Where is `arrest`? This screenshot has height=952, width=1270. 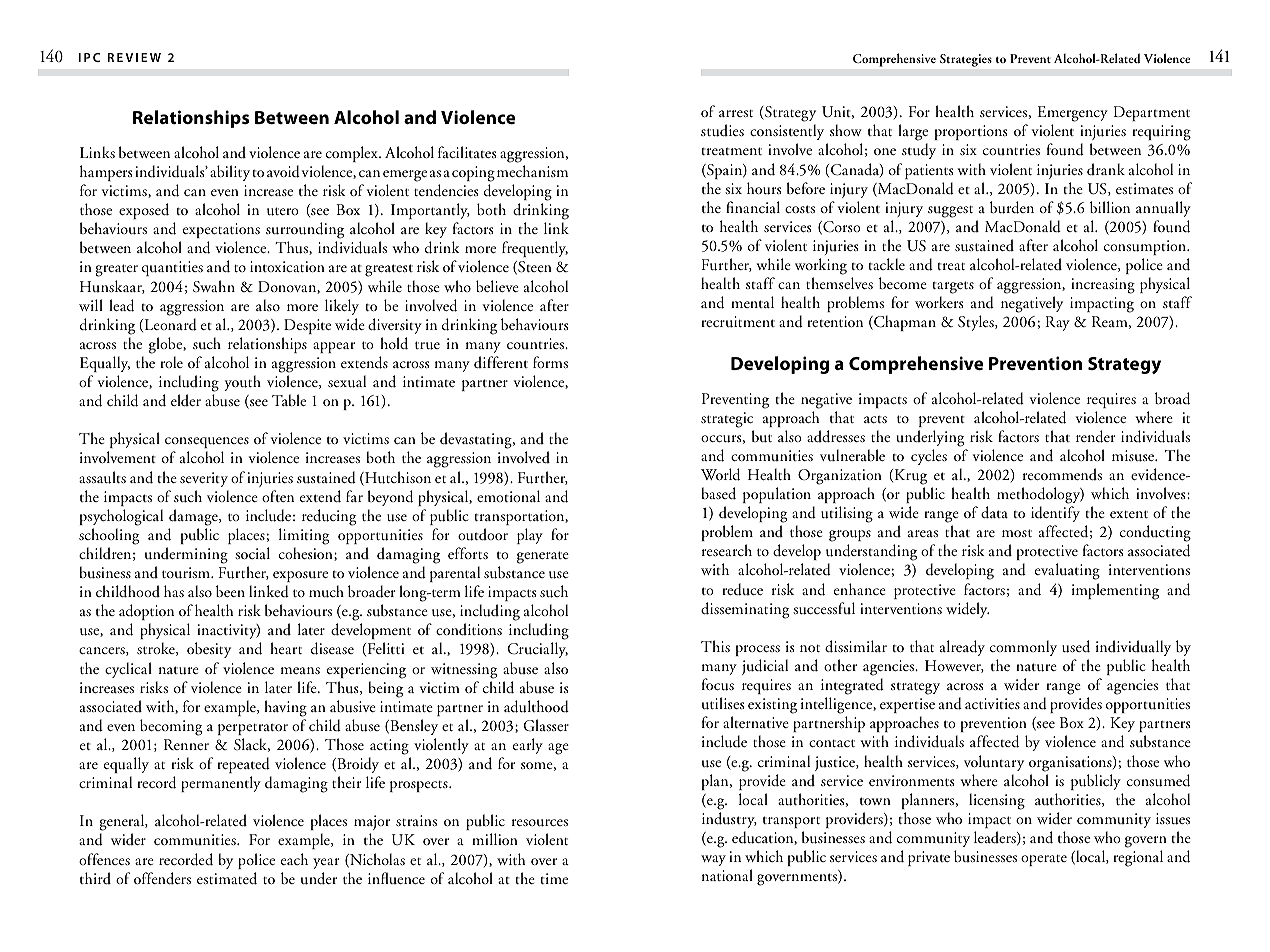 arrest is located at coordinates (736, 113).
